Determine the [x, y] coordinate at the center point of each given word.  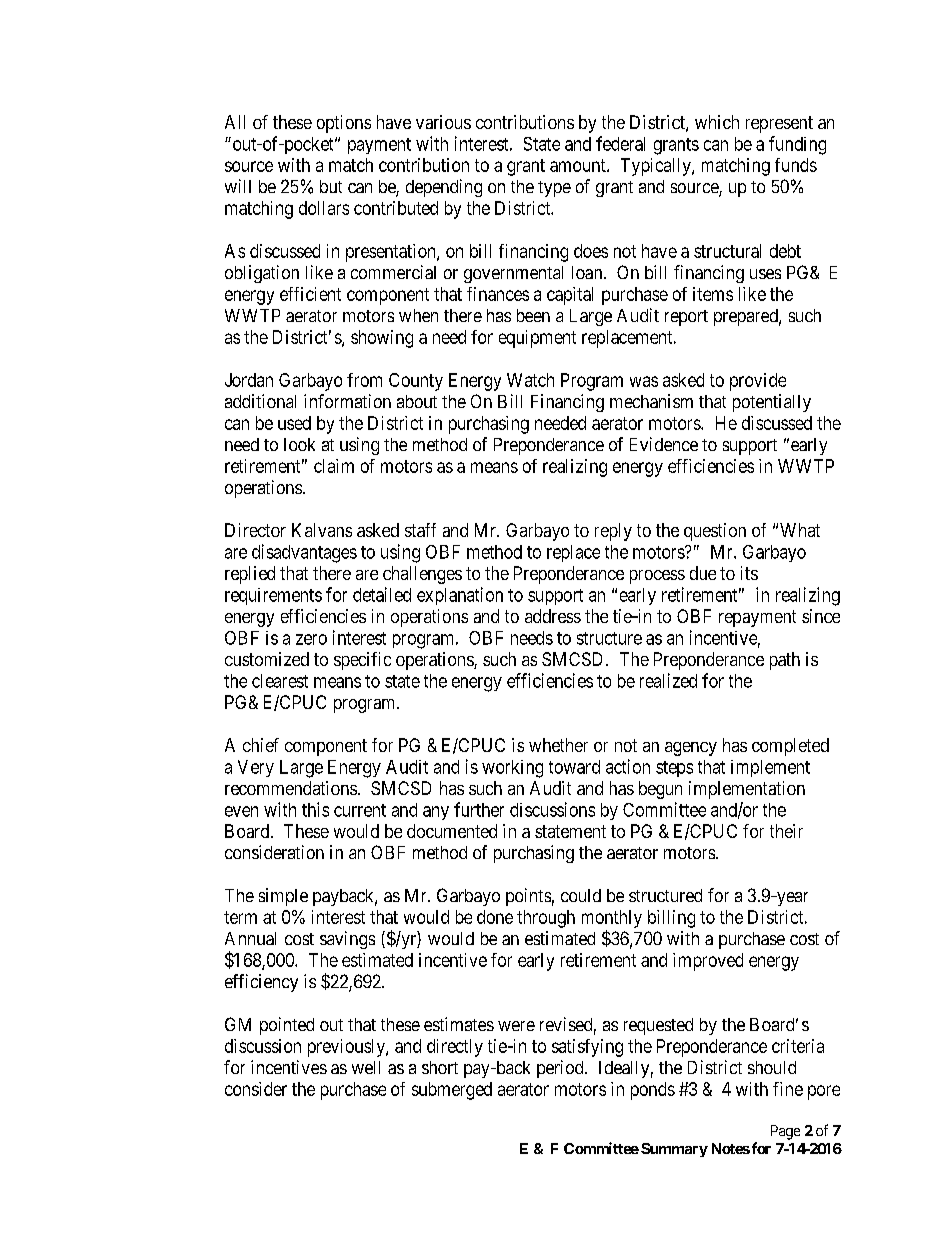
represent [779, 124]
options [344, 124]
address [553, 616]
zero [311, 639]
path [785, 661]
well [366, 1067]
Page [785, 1132]
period [561, 1069]
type [554, 189]
